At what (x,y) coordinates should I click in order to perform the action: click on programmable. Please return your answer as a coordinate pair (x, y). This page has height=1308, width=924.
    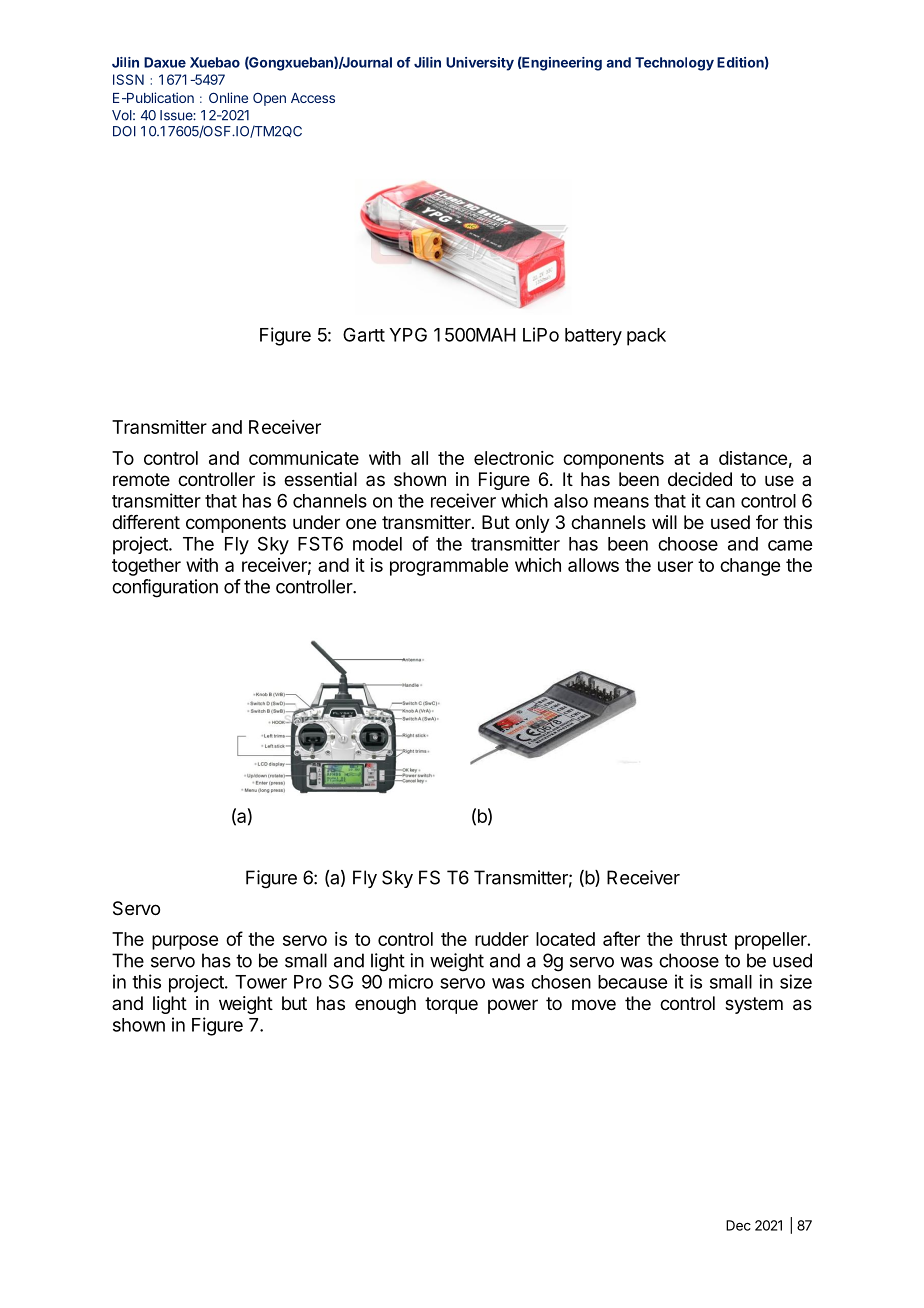
    Looking at the image, I should click on (449, 567).
